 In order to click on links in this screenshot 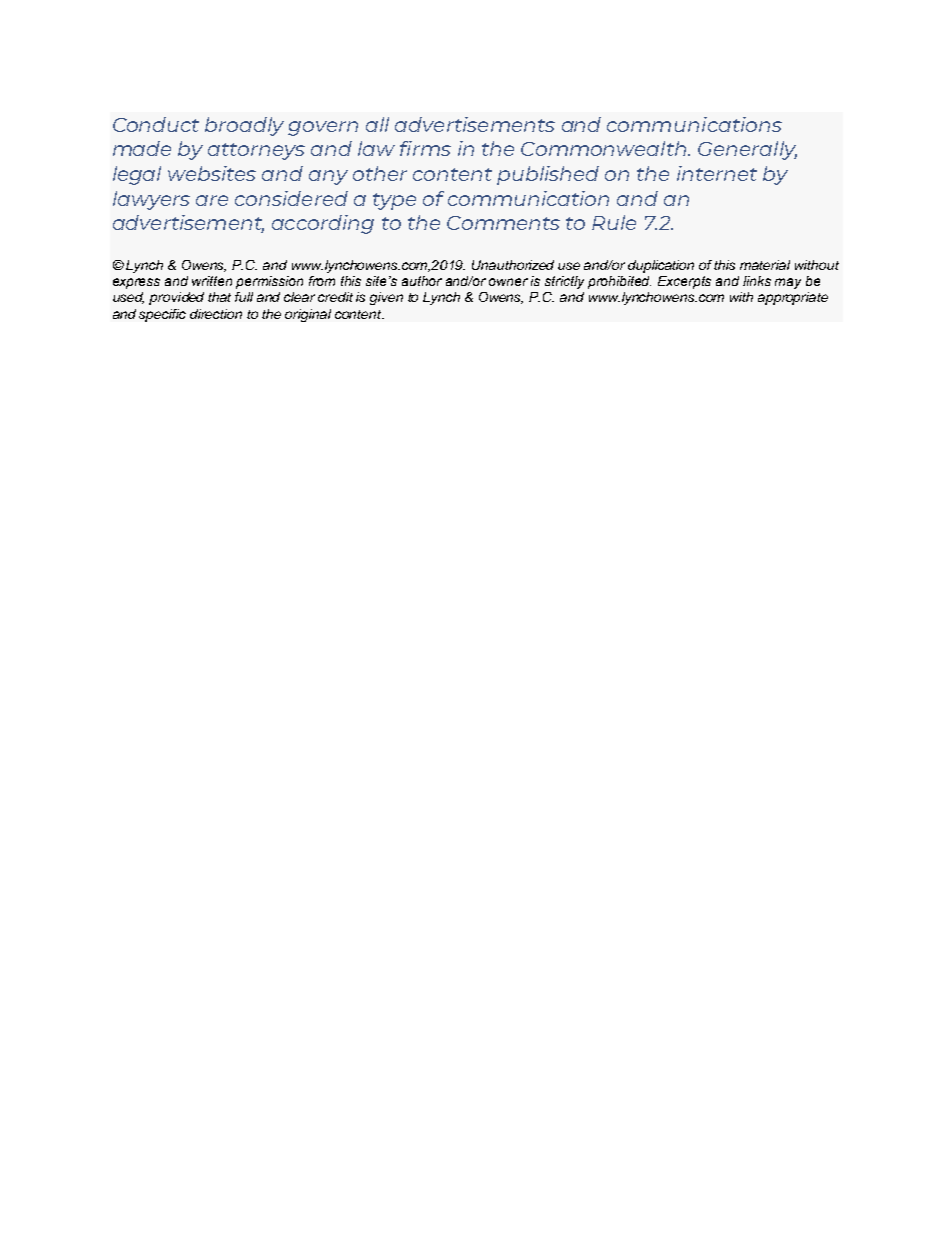, I will do `click(757, 281)`.
